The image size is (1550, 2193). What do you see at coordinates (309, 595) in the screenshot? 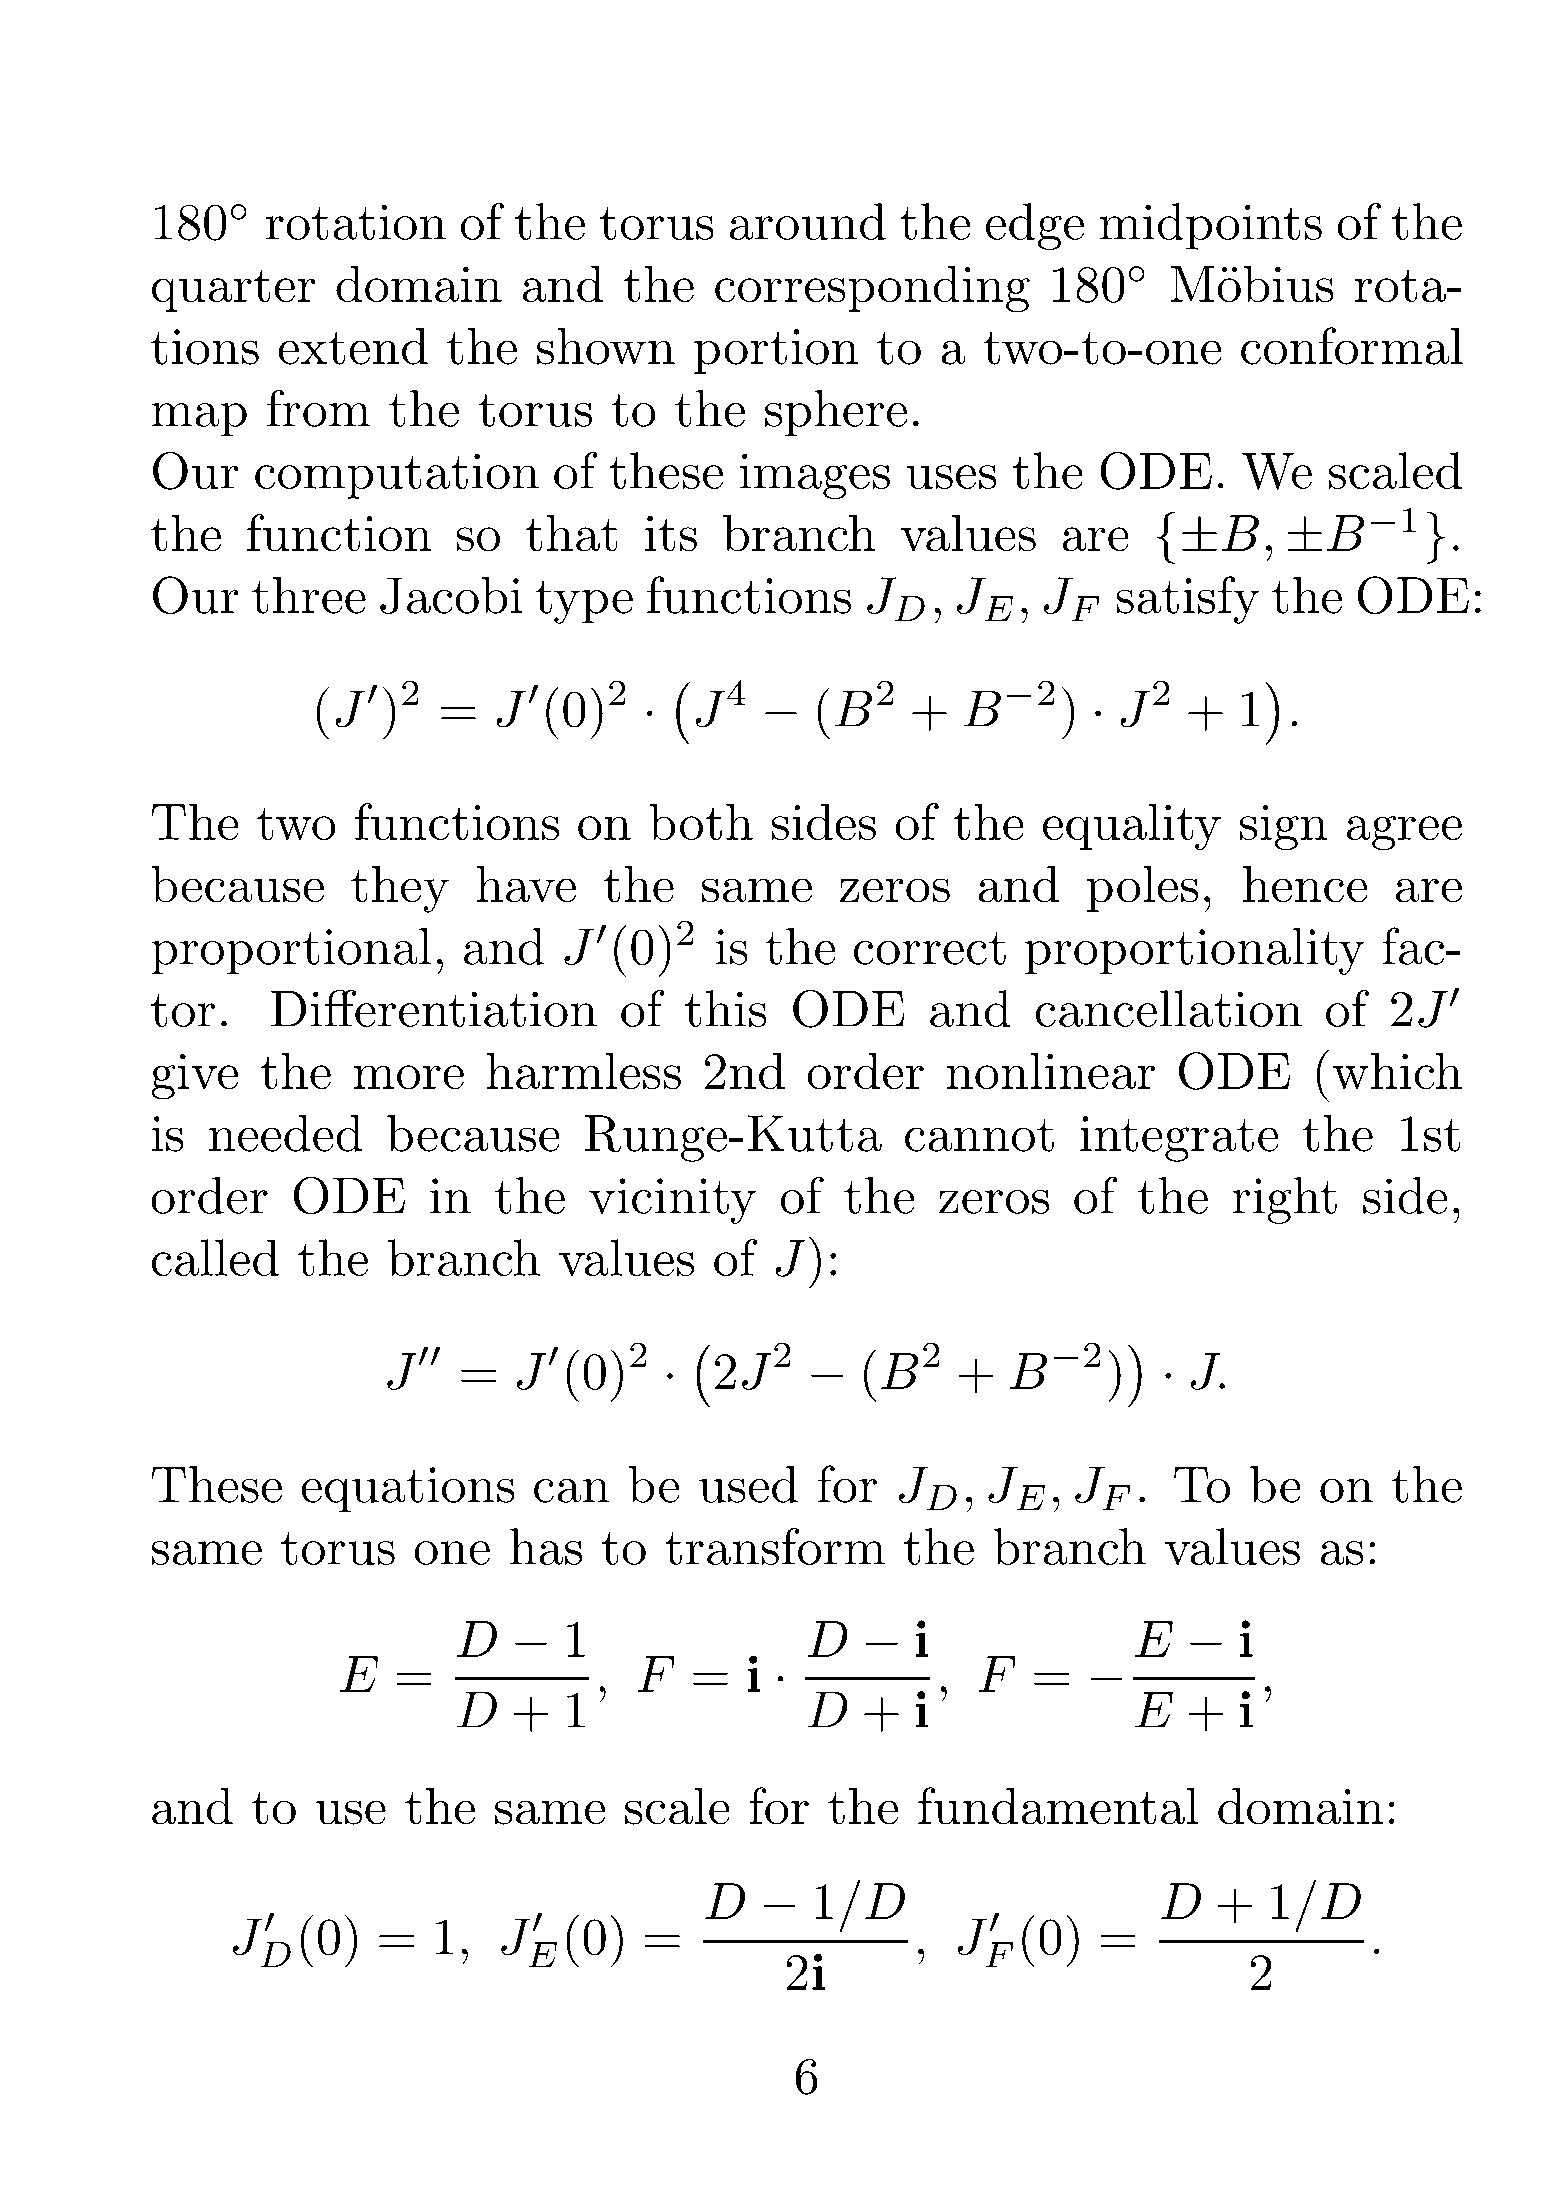
I see `three` at bounding box center [309, 595].
